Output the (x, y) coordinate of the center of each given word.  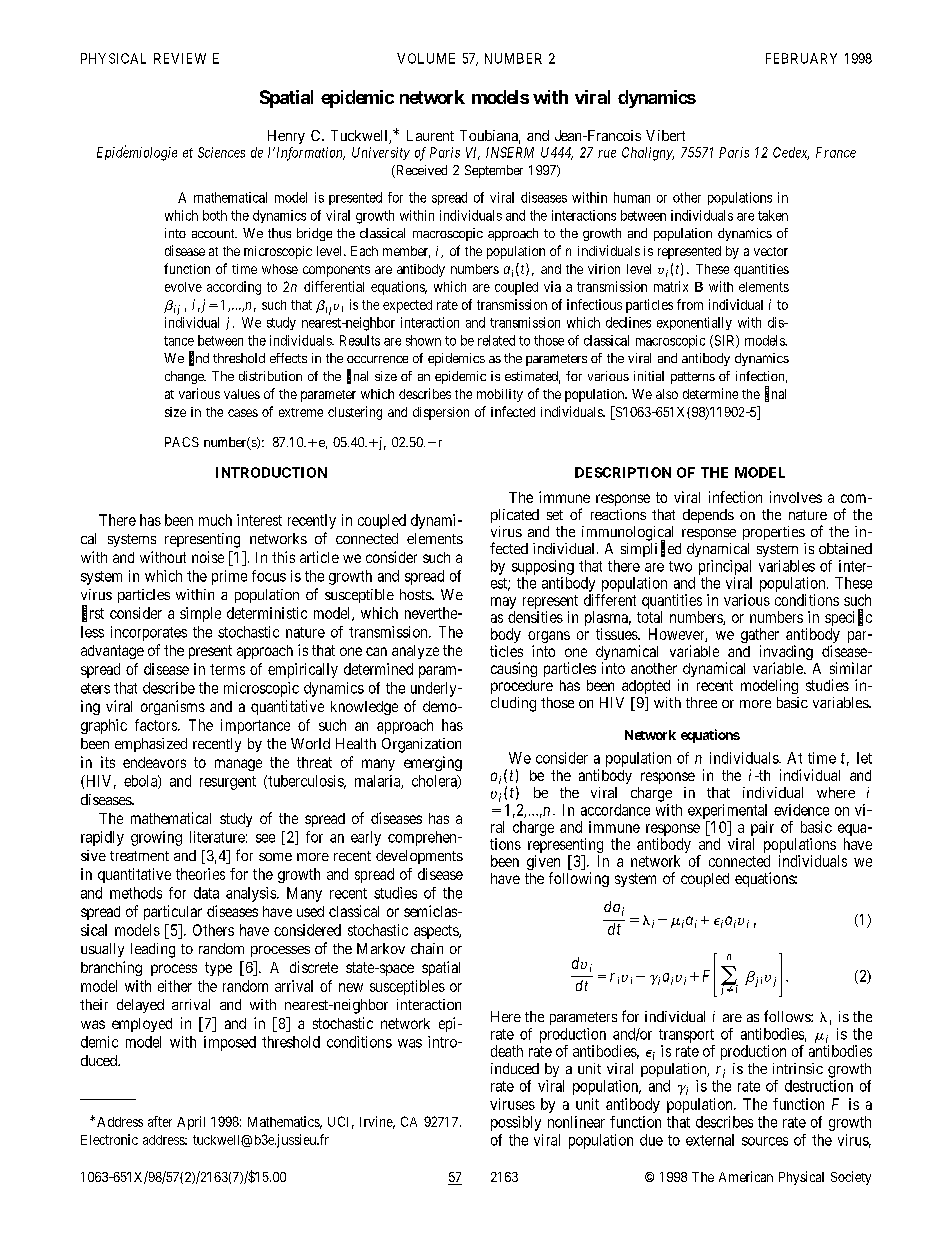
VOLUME (426, 58)
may (503, 603)
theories (200, 874)
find (199, 358)
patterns (693, 378)
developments (419, 857)
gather (760, 637)
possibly (516, 1123)
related (496, 340)
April (191, 1123)
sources (765, 1141)
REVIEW (180, 58)
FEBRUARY (801, 58)
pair (762, 828)
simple (200, 614)
